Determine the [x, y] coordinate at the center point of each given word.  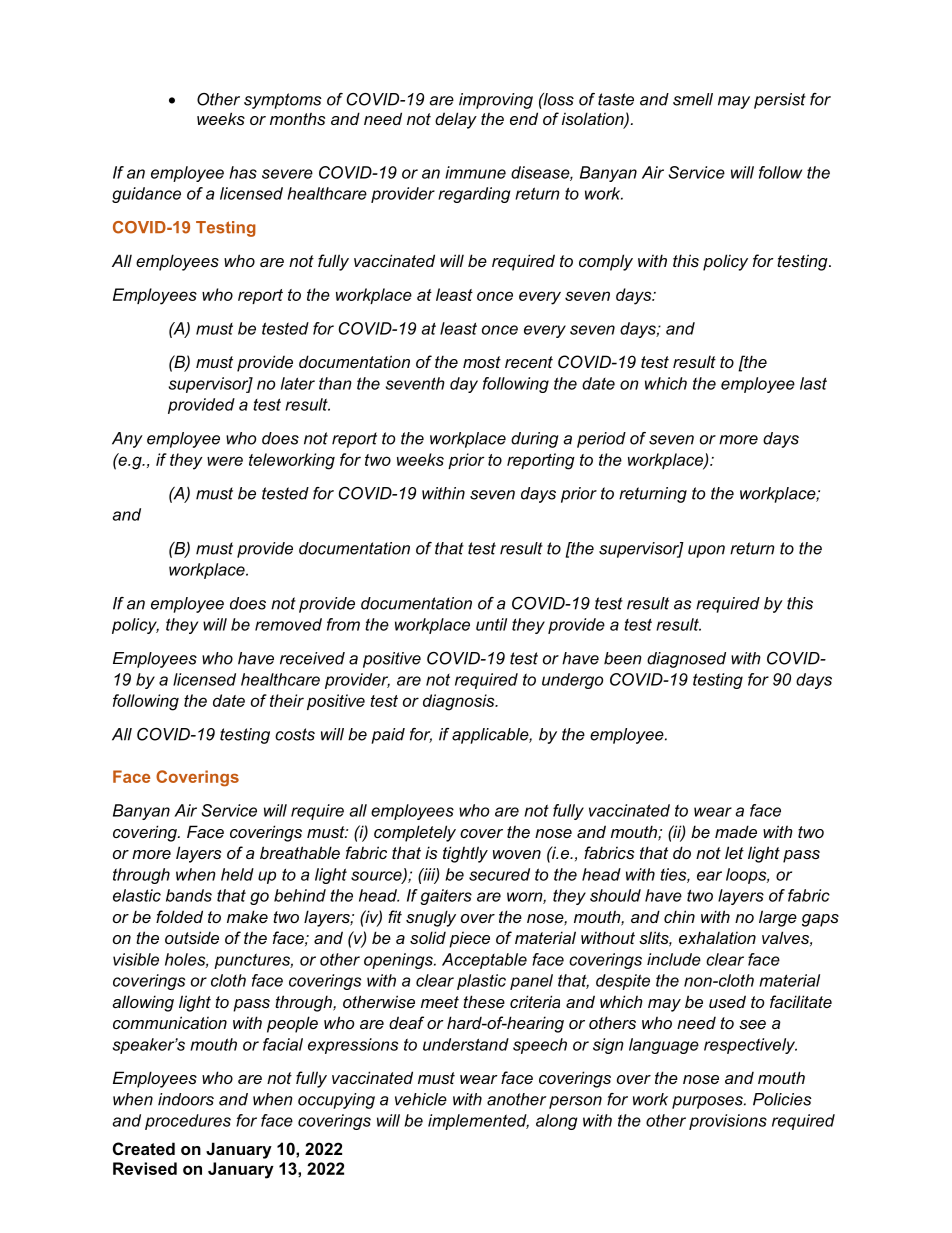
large [778, 918]
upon [706, 551]
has [243, 172]
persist [780, 101]
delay [456, 120]
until [491, 624]
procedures [188, 1122]
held [237, 874]
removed [288, 624]
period [601, 440]
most [482, 362]
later [298, 383]
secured [499, 874]
